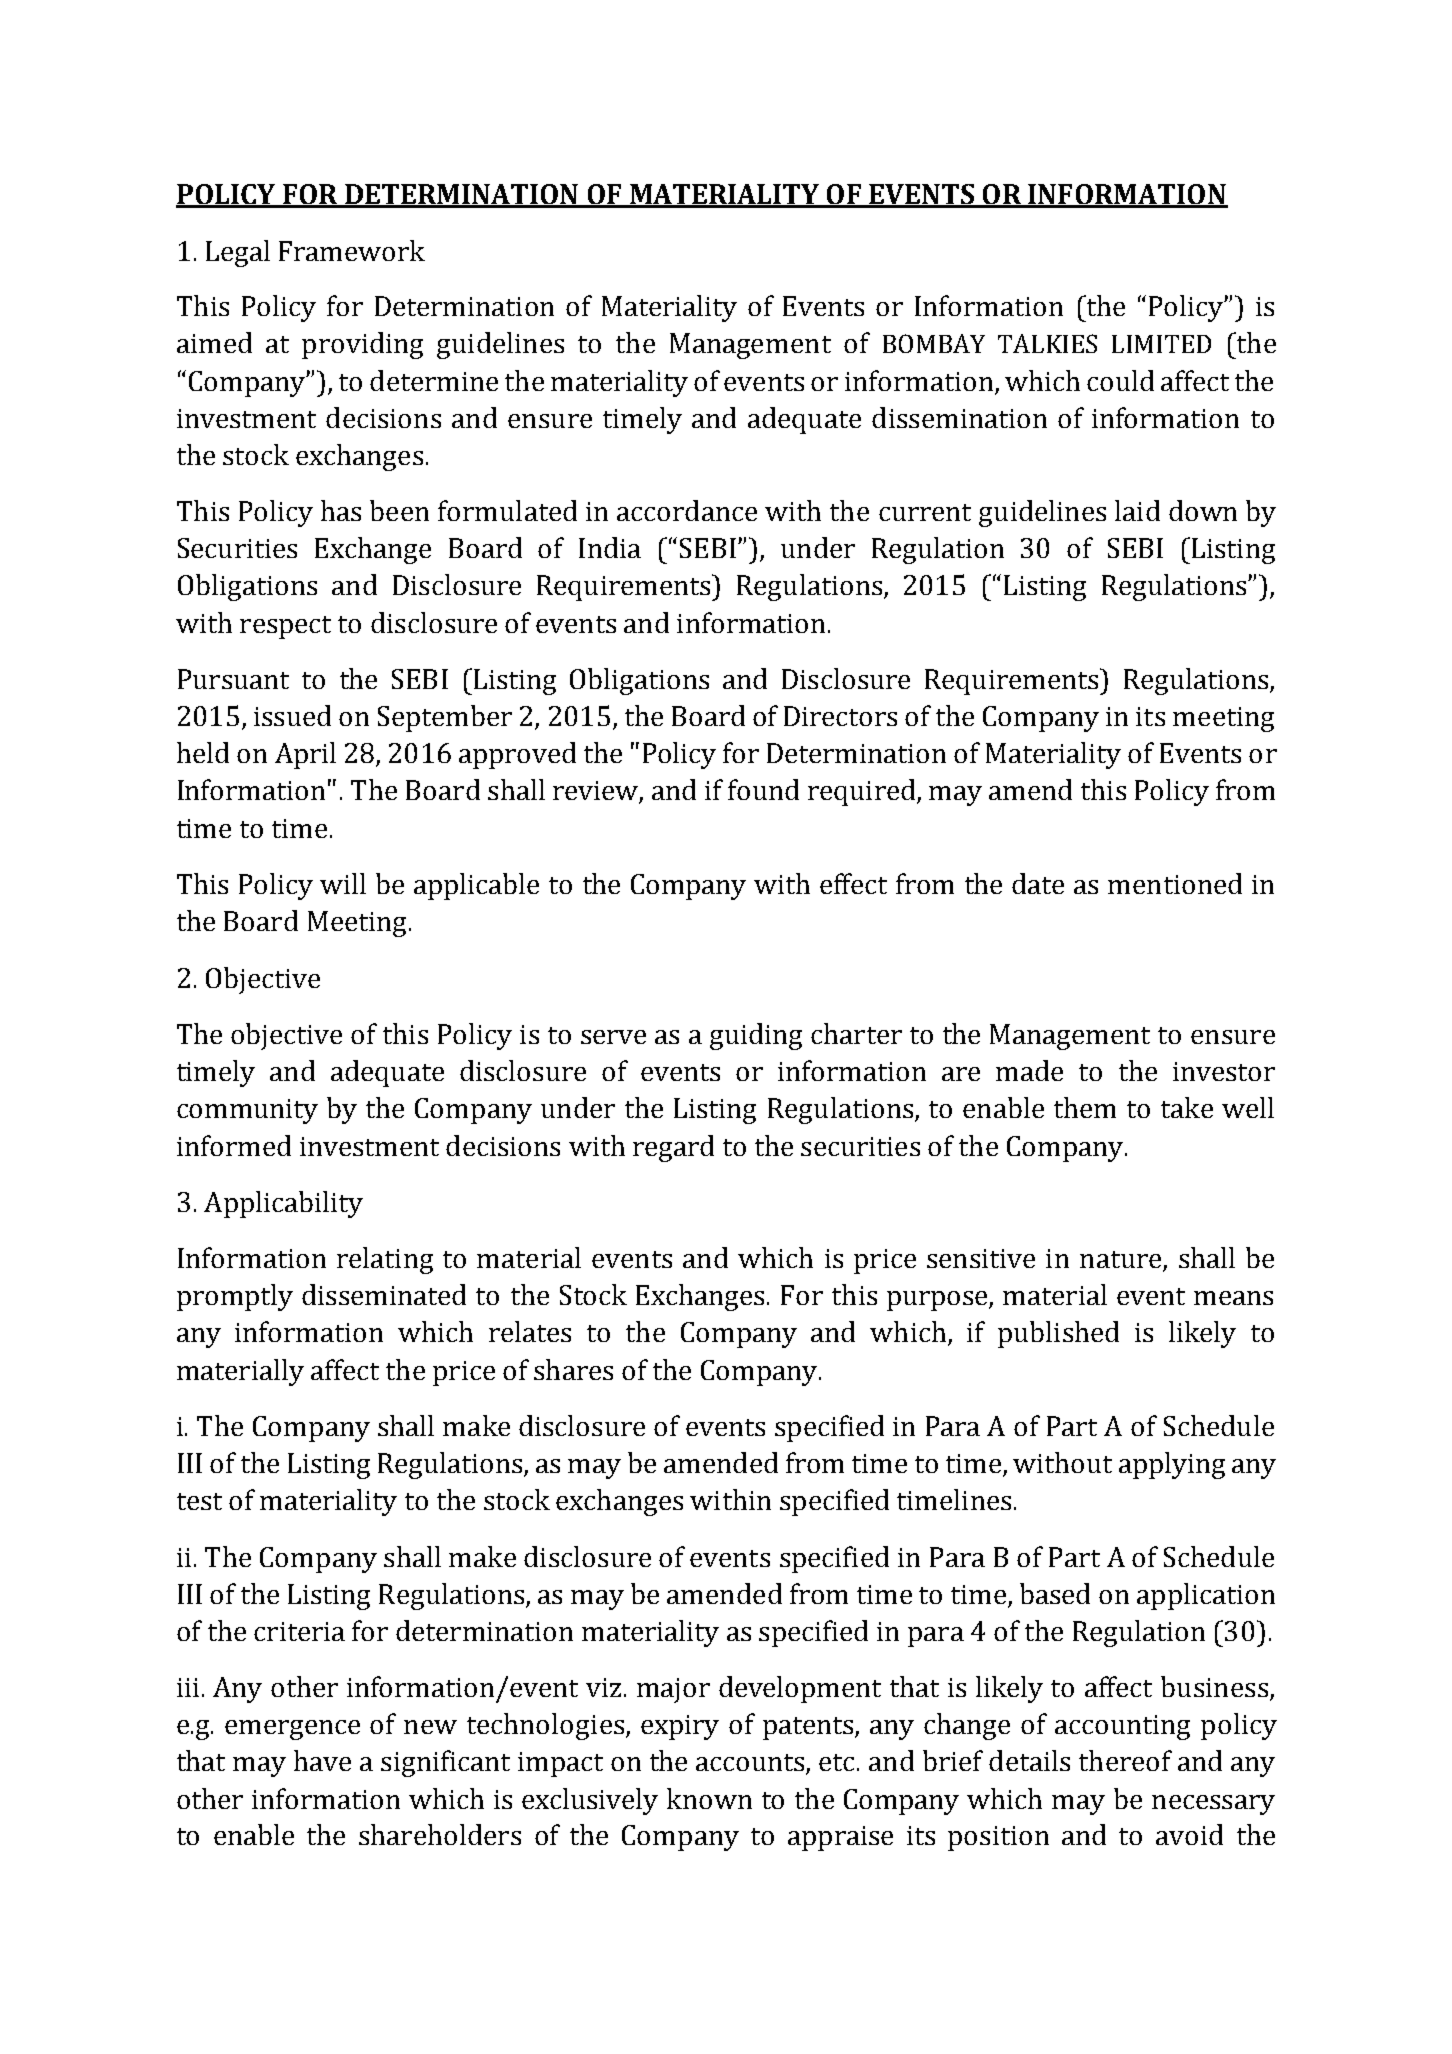 The image size is (1452, 2054). I want to click on community, so click(247, 1111).
